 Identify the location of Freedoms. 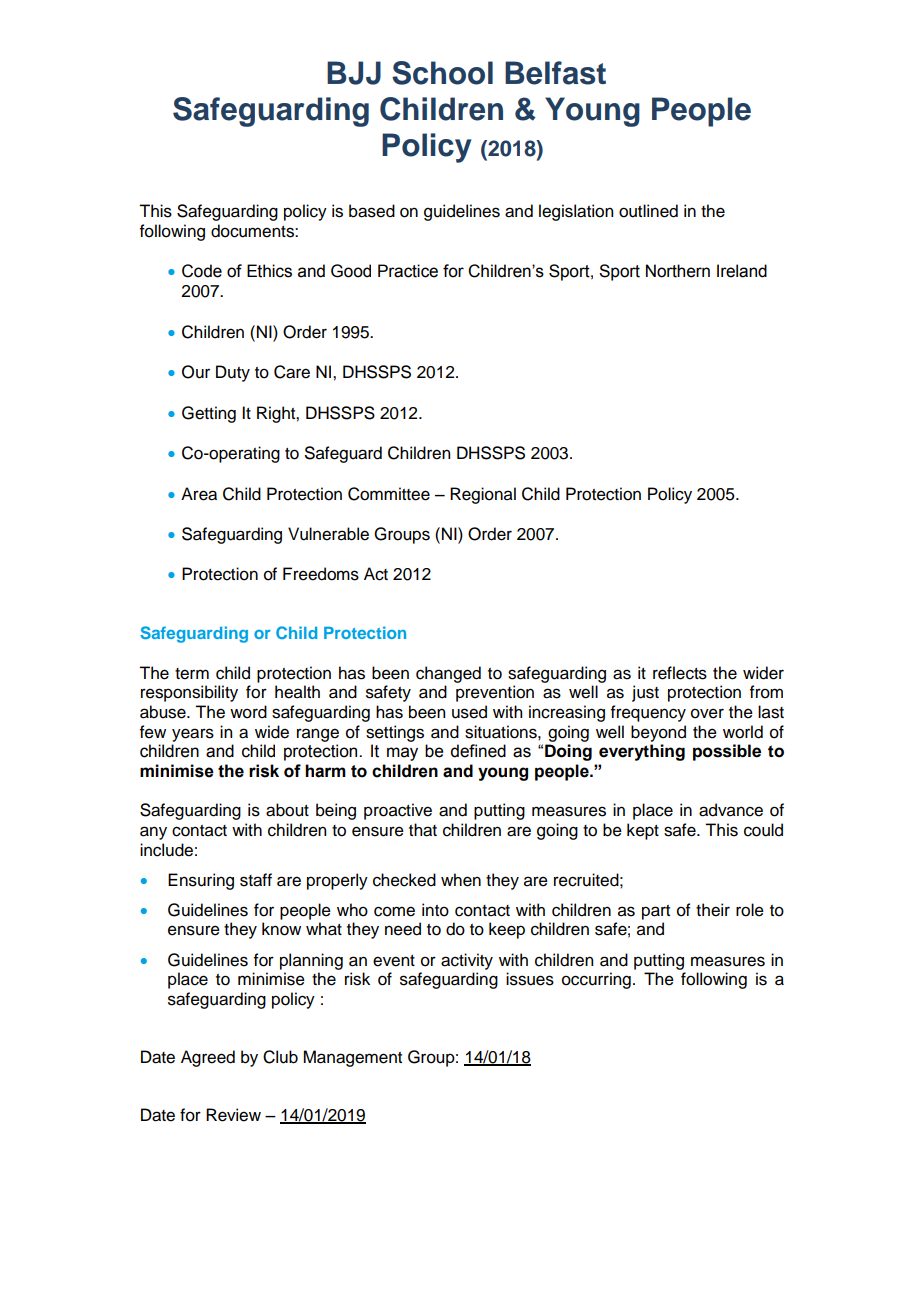
(321, 574).
